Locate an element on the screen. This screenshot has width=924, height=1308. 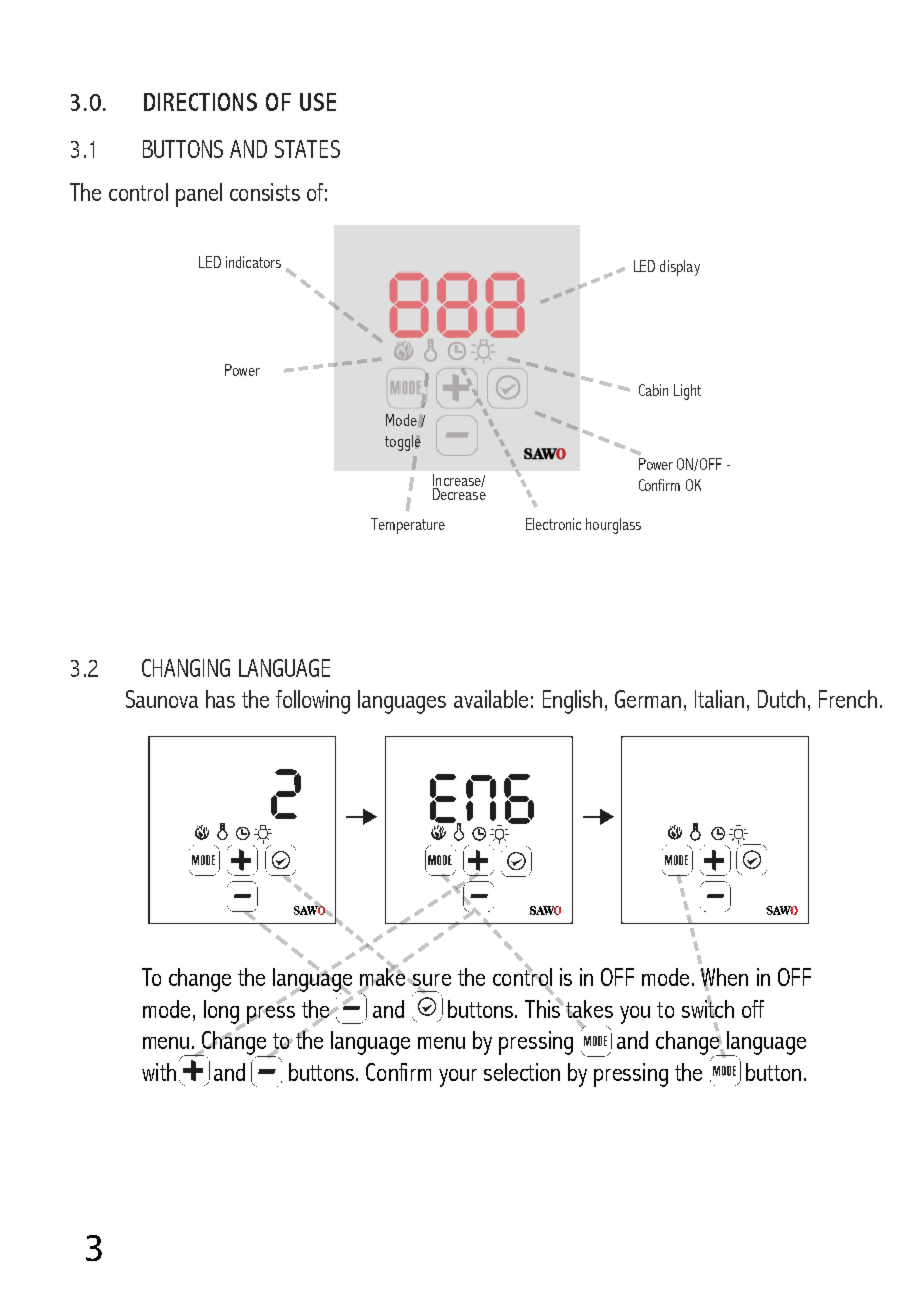
long is located at coordinates (223, 1013).
